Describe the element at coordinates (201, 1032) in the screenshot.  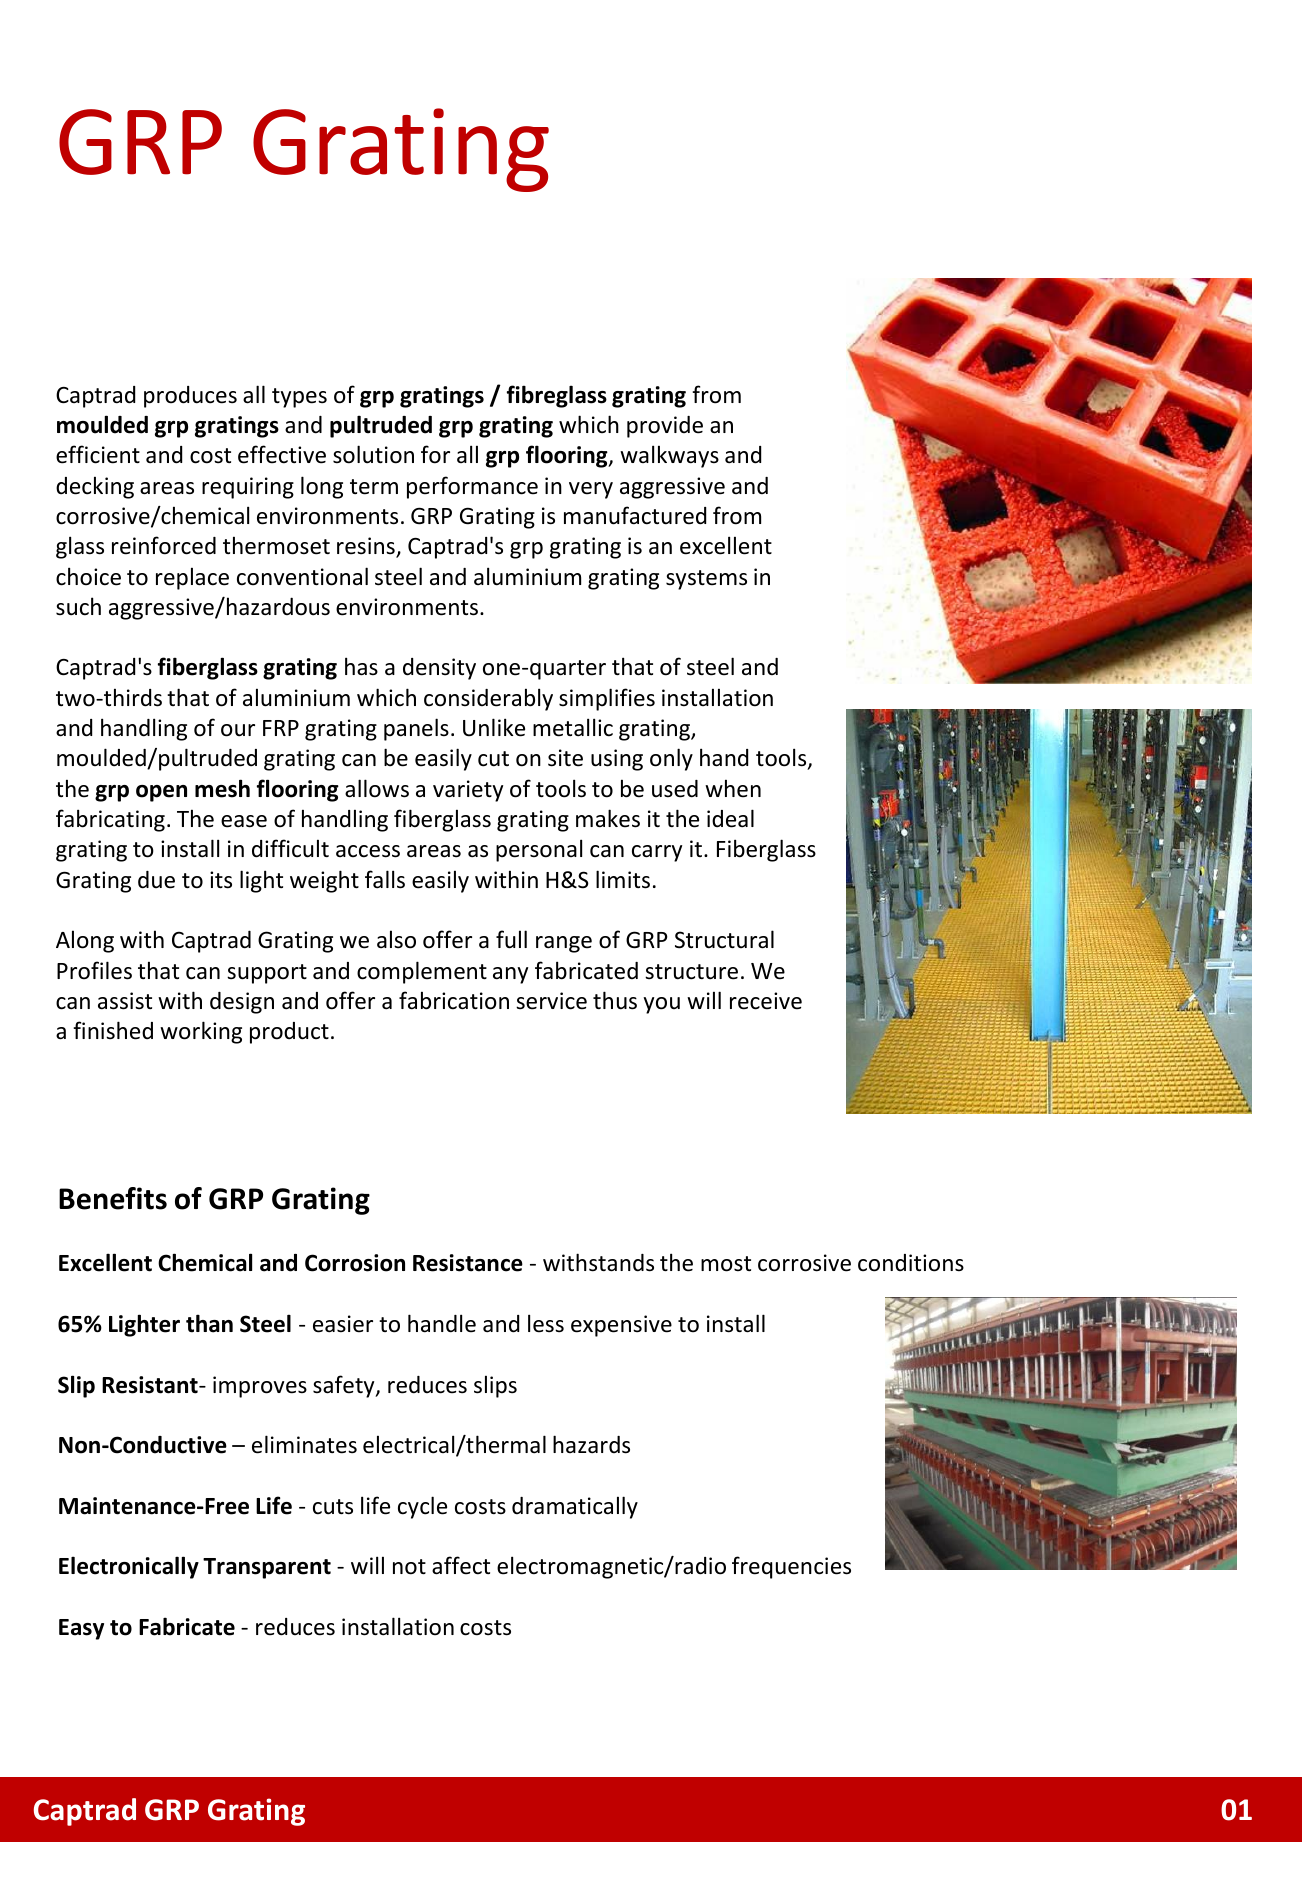
I see `working` at that location.
